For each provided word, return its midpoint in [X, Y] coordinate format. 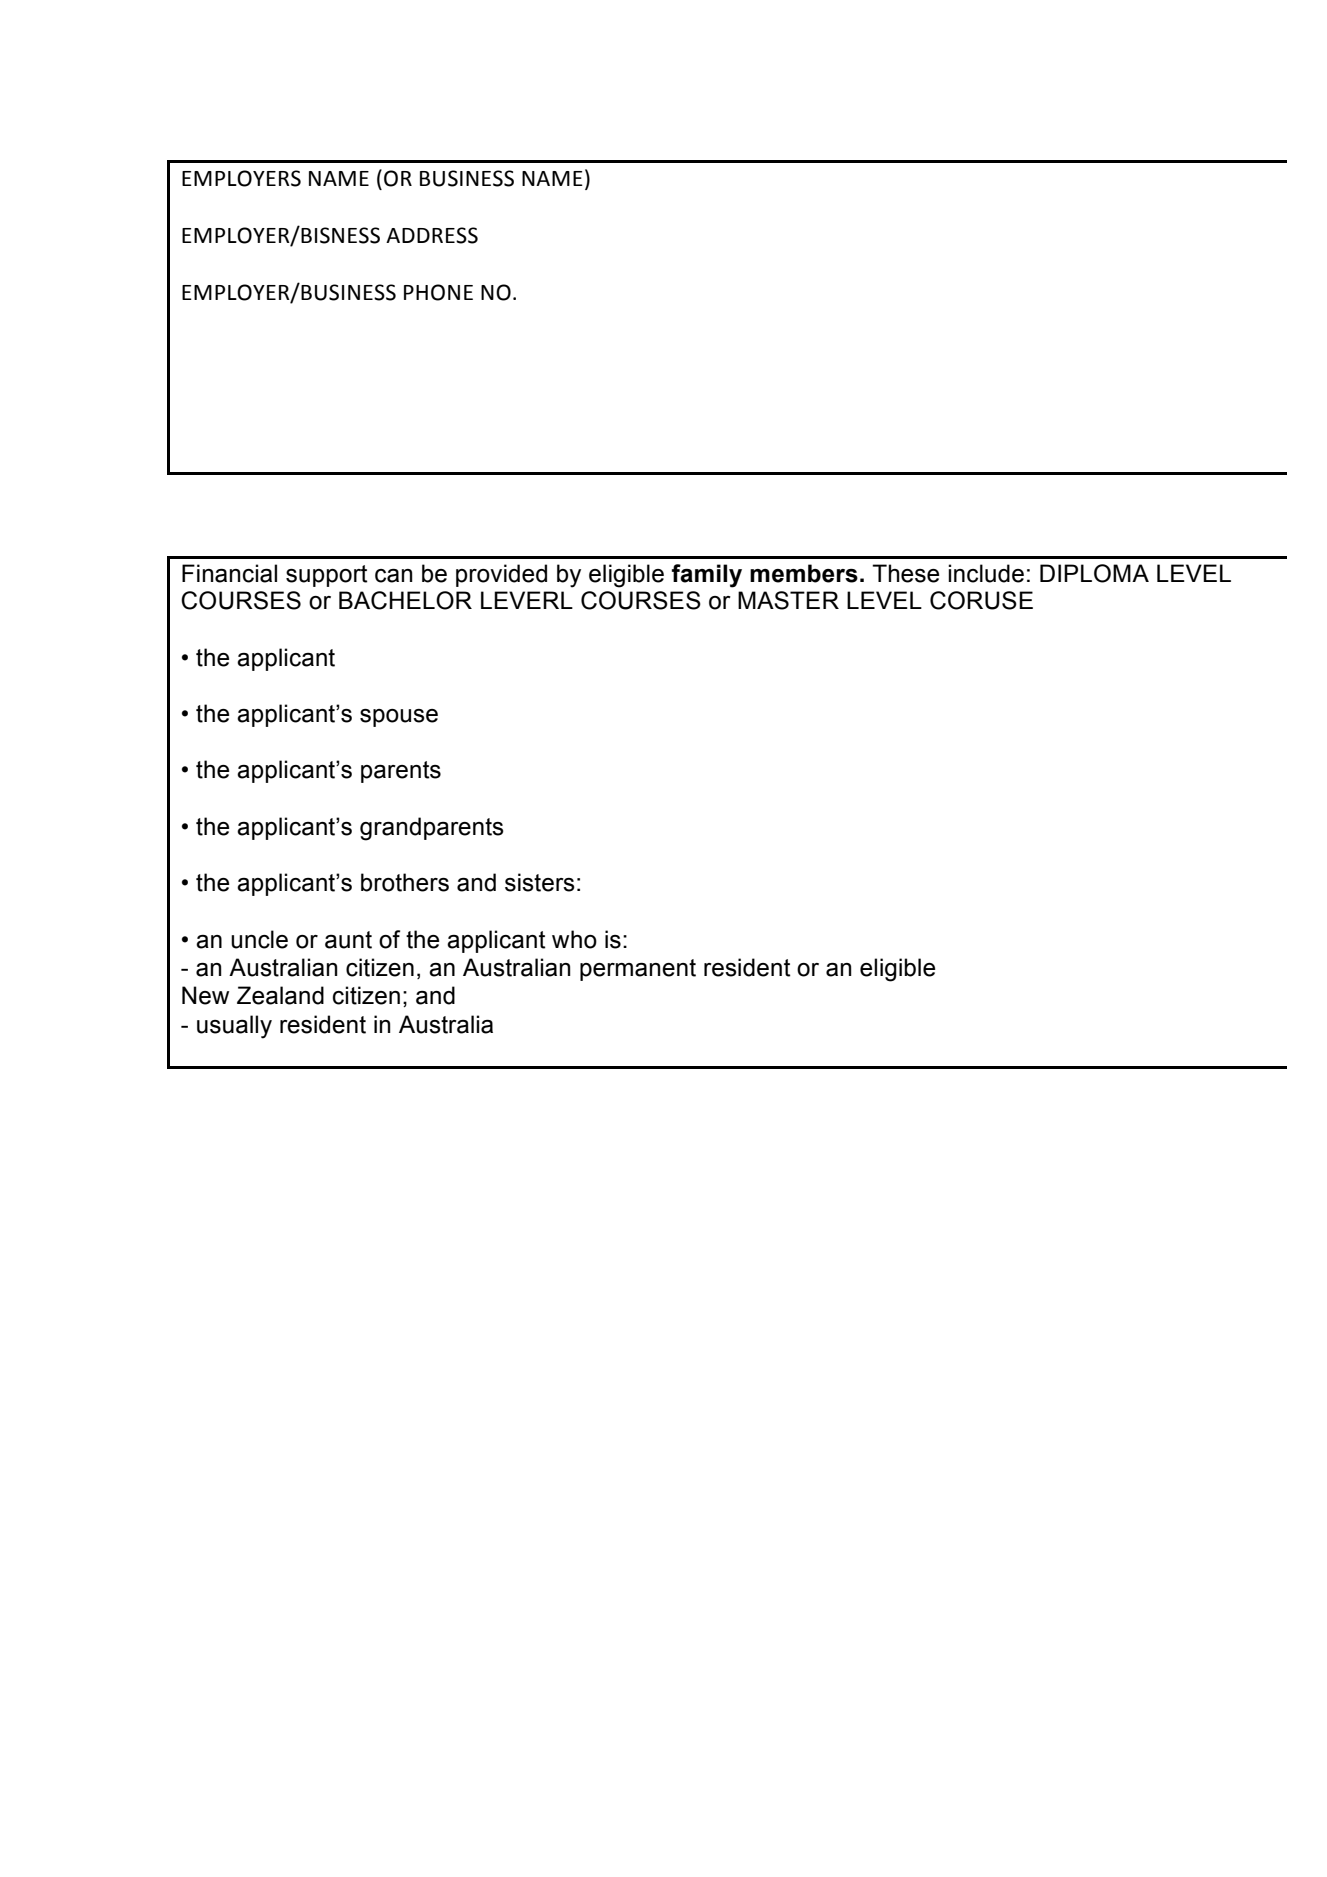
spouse [399, 718]
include [986, 573]
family [707, 576]
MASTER [788, 600]
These [905, 573]
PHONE [438, 292]
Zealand [280, 995]
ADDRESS [432, 235]
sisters [540, 882]
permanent [638, 970]
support [326, 576]
